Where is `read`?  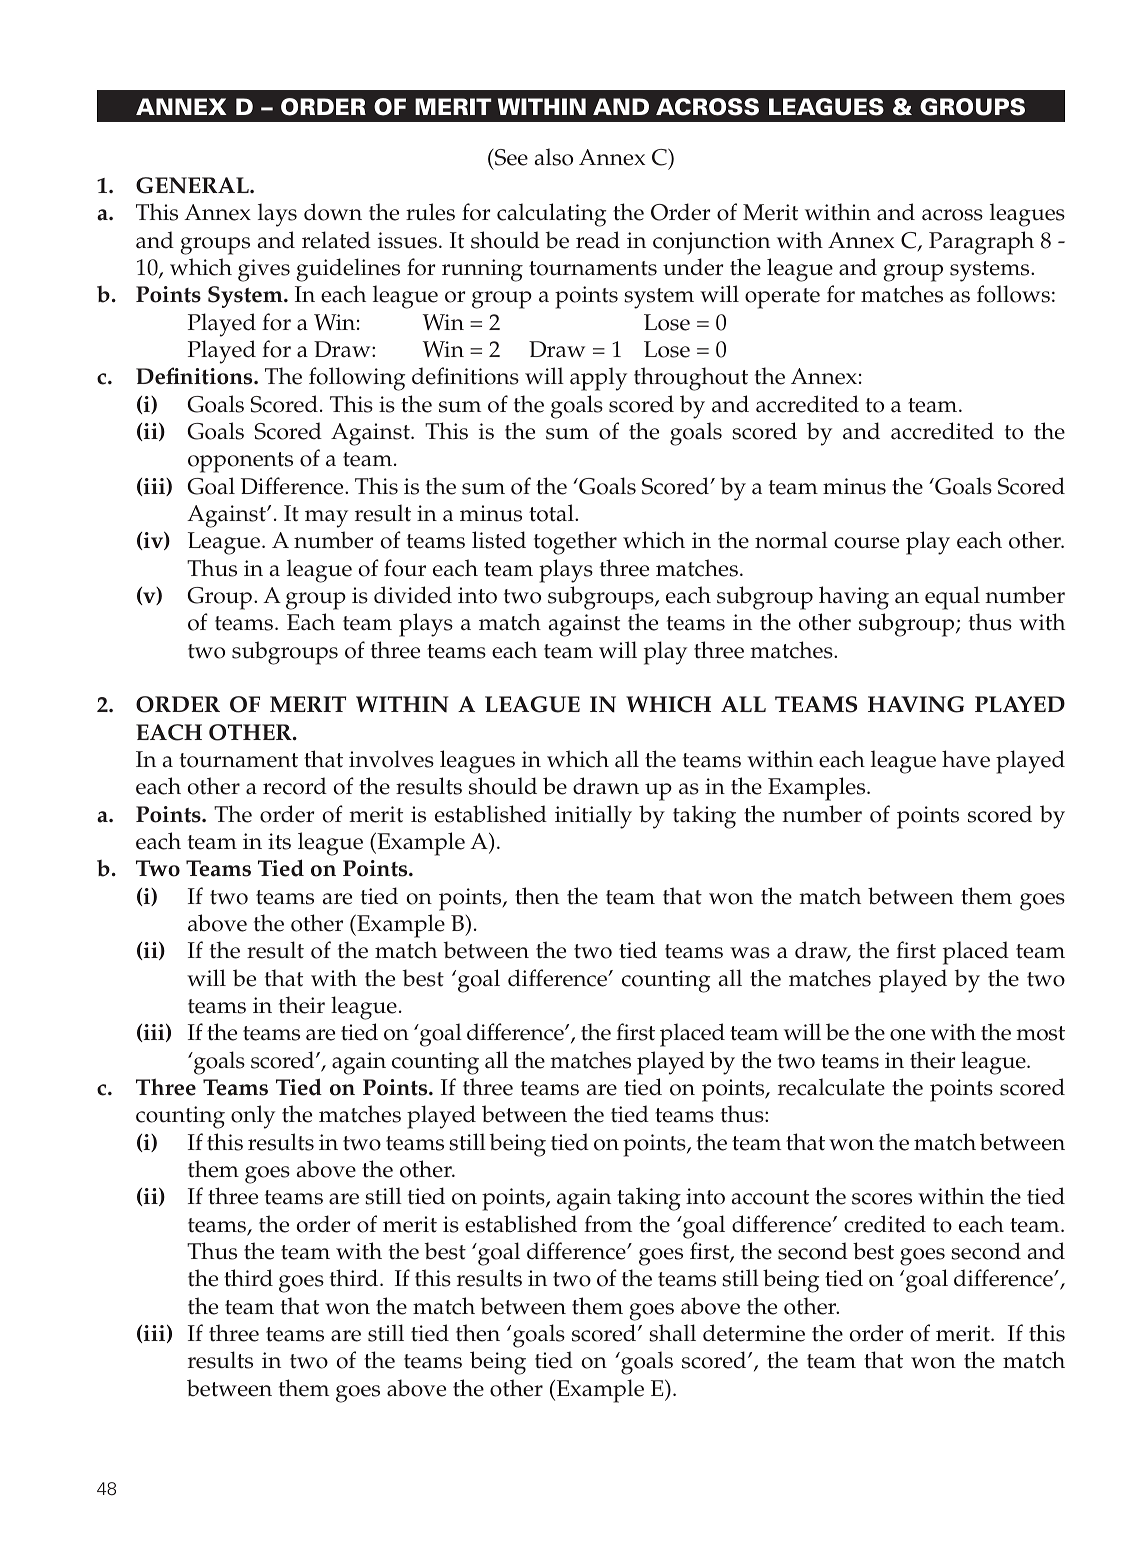
read is located at coordinates (598, 240).
